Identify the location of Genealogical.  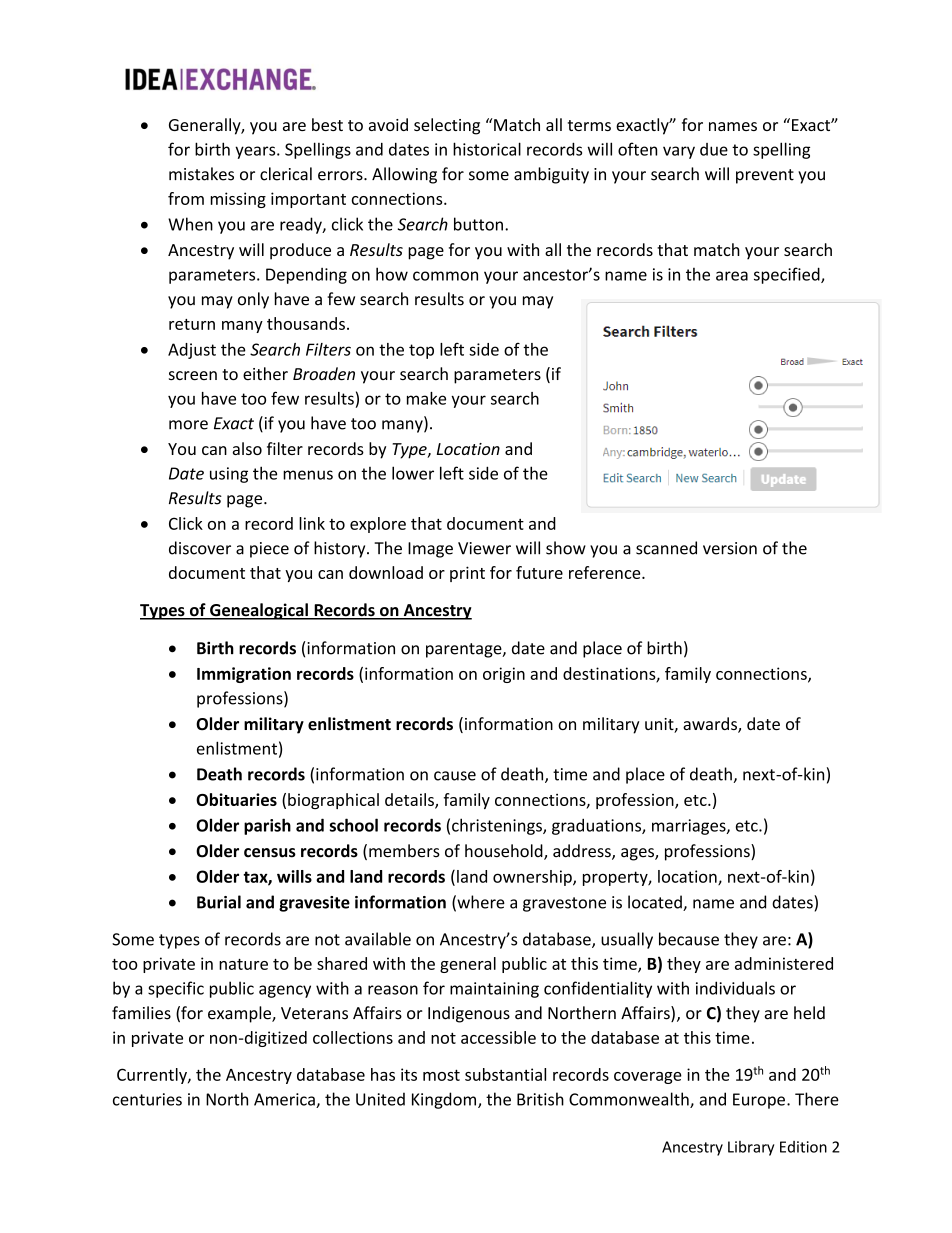
(259, 611).
